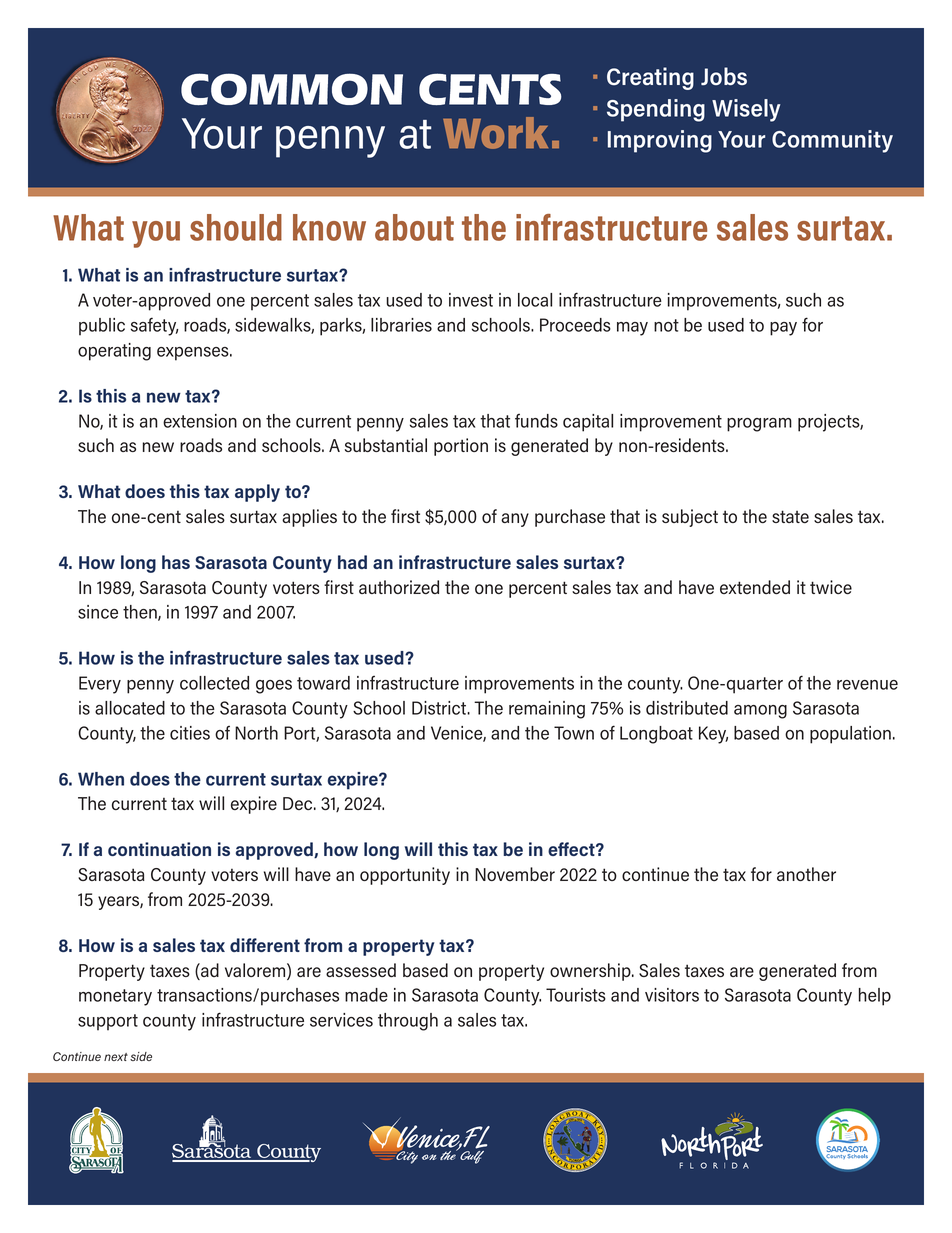  Describe the element at coordinates (156, 234) in the image. I see `you` at that location.
